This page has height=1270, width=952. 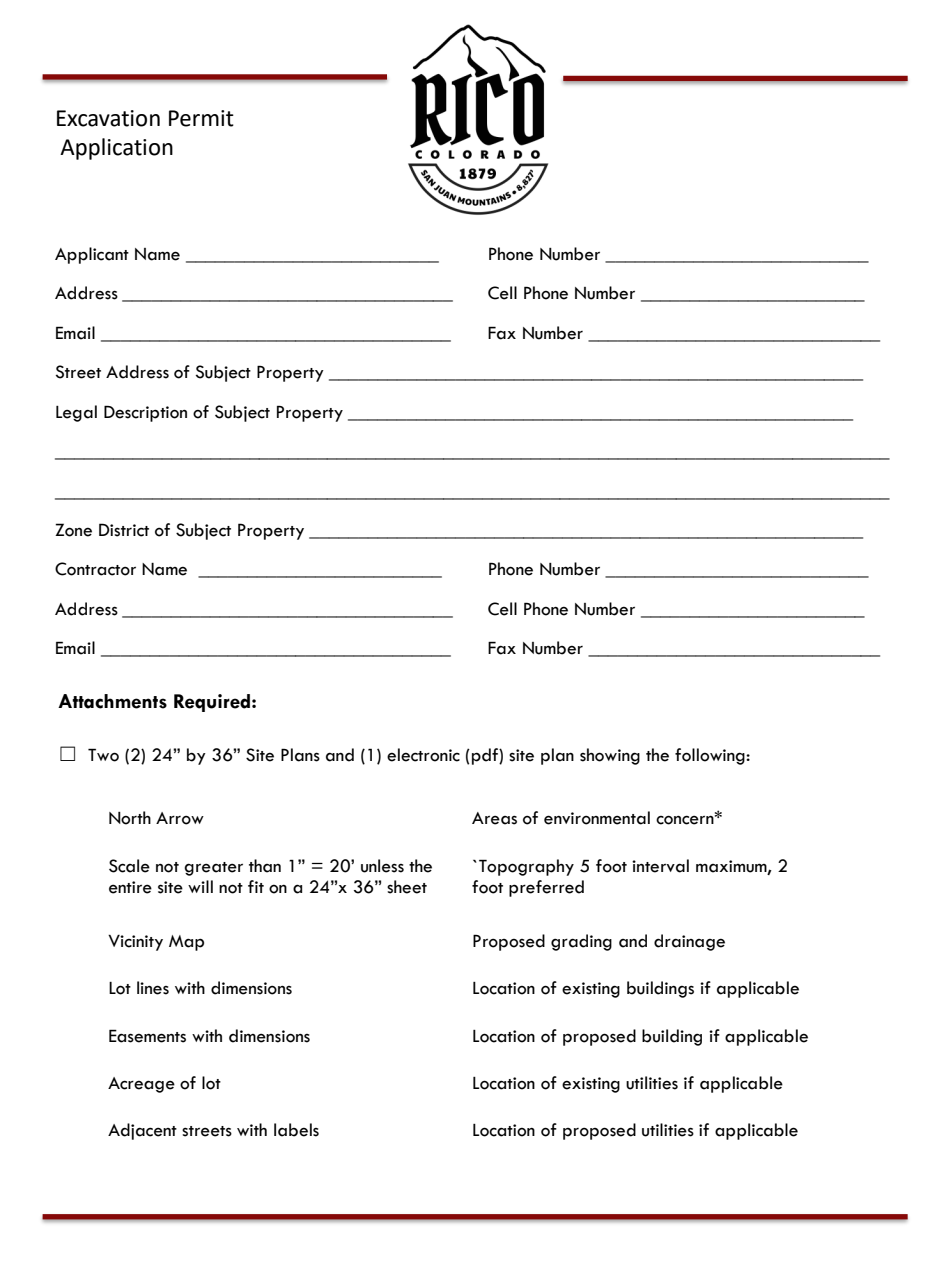 What do you see at coordinates (116, 149) in the page?
I see `Application` at bounding box center [116, 149].
